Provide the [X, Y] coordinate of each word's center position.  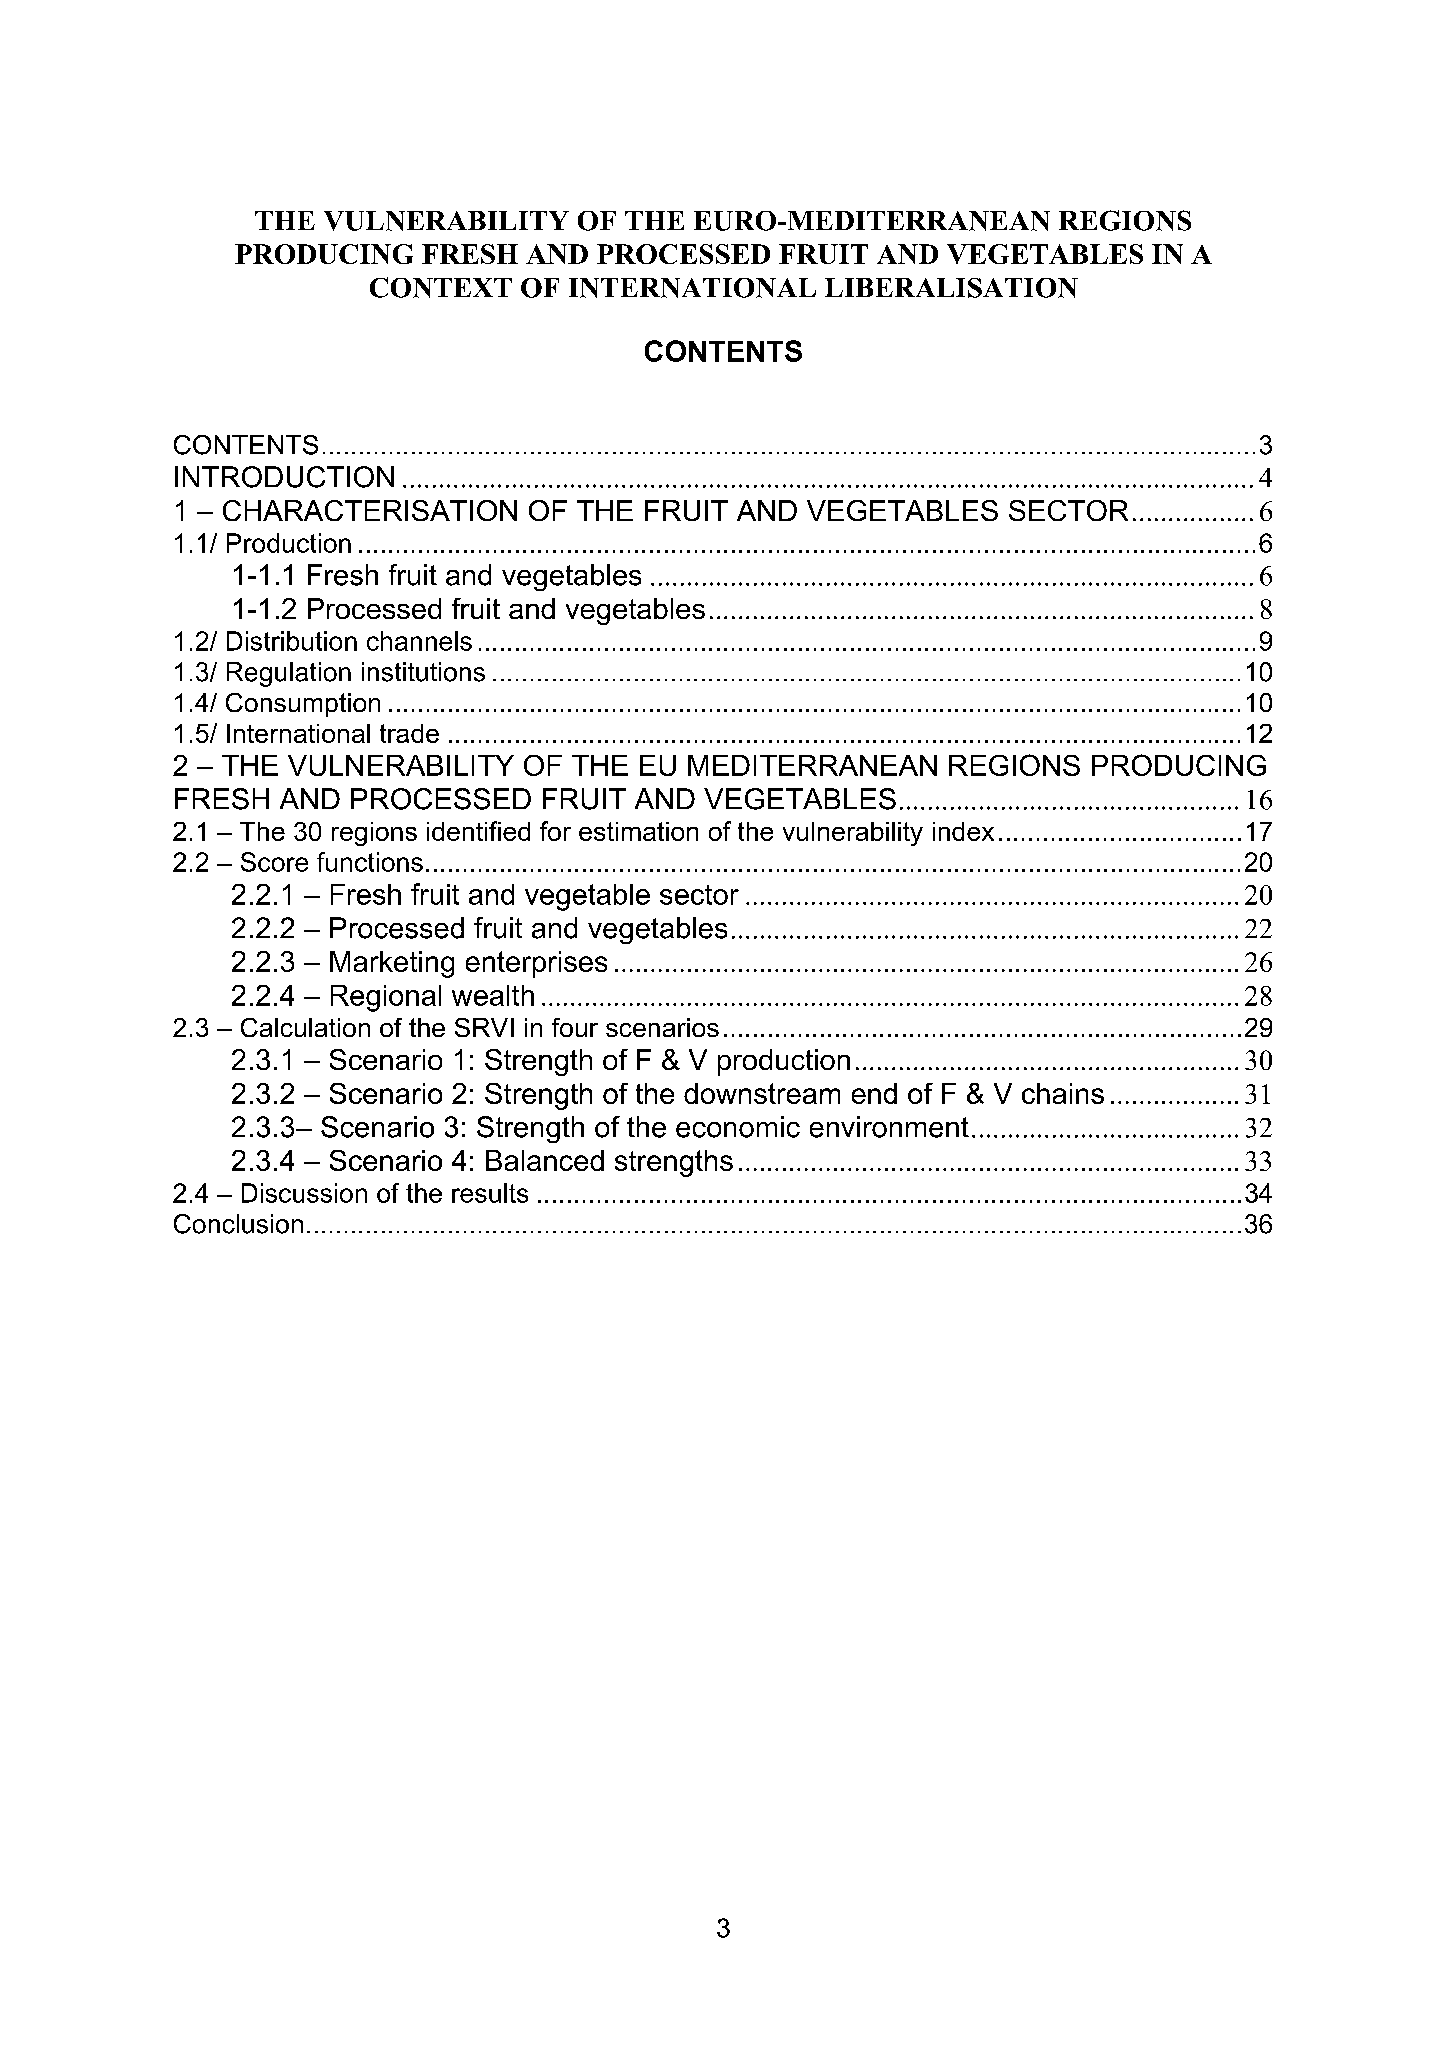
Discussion [304, 1193]
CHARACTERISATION [370, 510]
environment [889, 1127]
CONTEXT [441, 287]
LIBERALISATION [951, 288]
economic [738, 1127]
